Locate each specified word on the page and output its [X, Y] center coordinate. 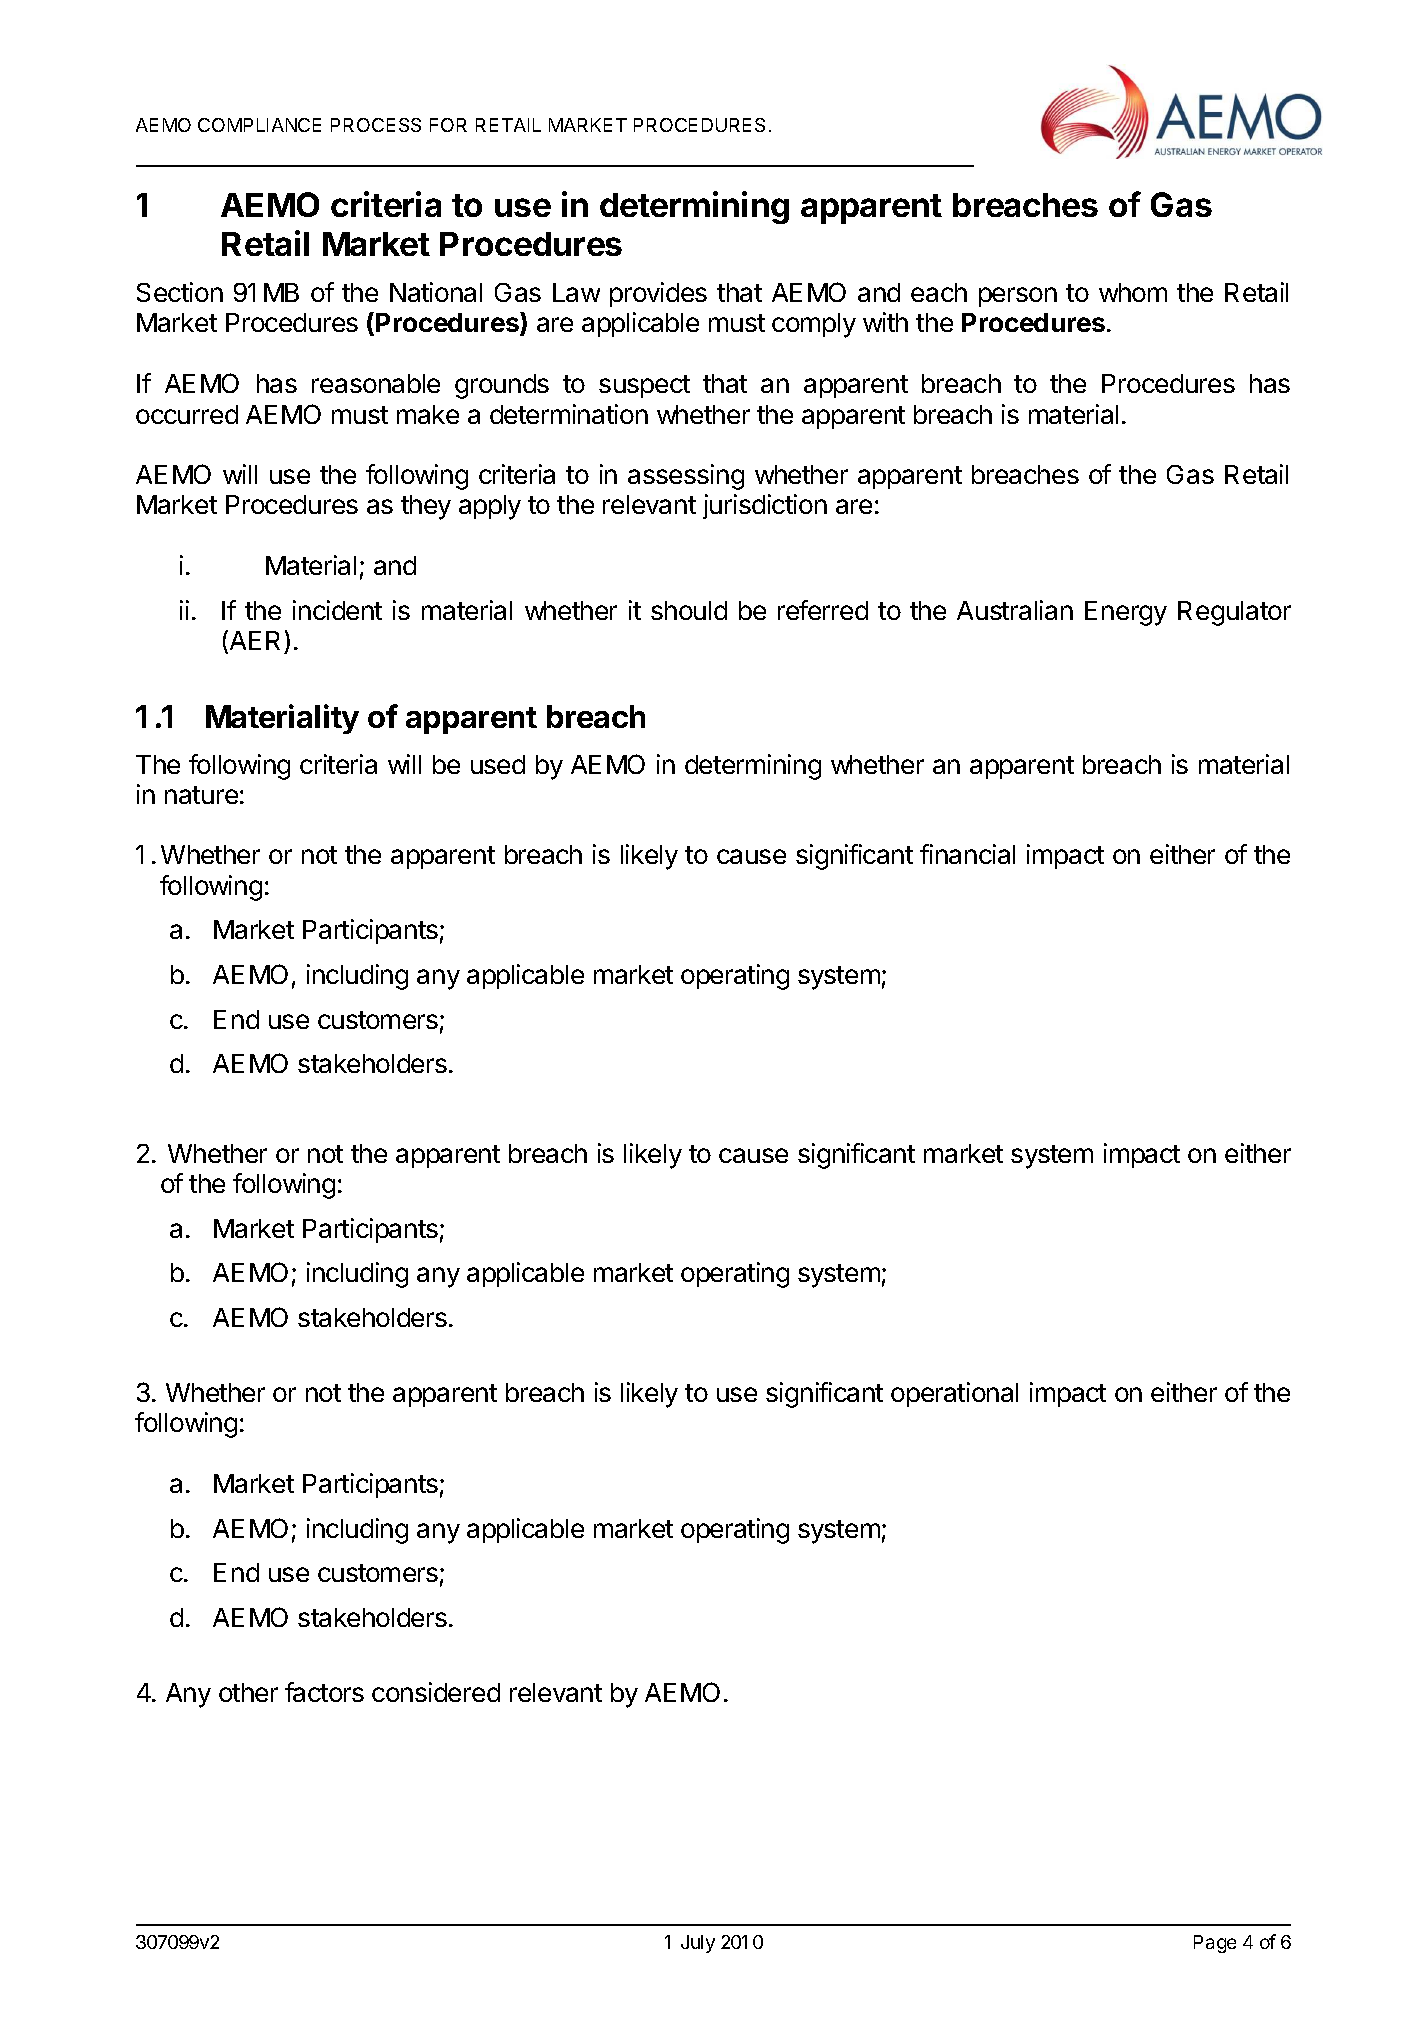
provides [658, 294]
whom [1133, 292]
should [689, 610]
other [248, 1692]
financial [967, 854]
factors [324, 1692]
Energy [1126, 613]
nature [201, 795]
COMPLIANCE [259, 125]
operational [954, 1394]
